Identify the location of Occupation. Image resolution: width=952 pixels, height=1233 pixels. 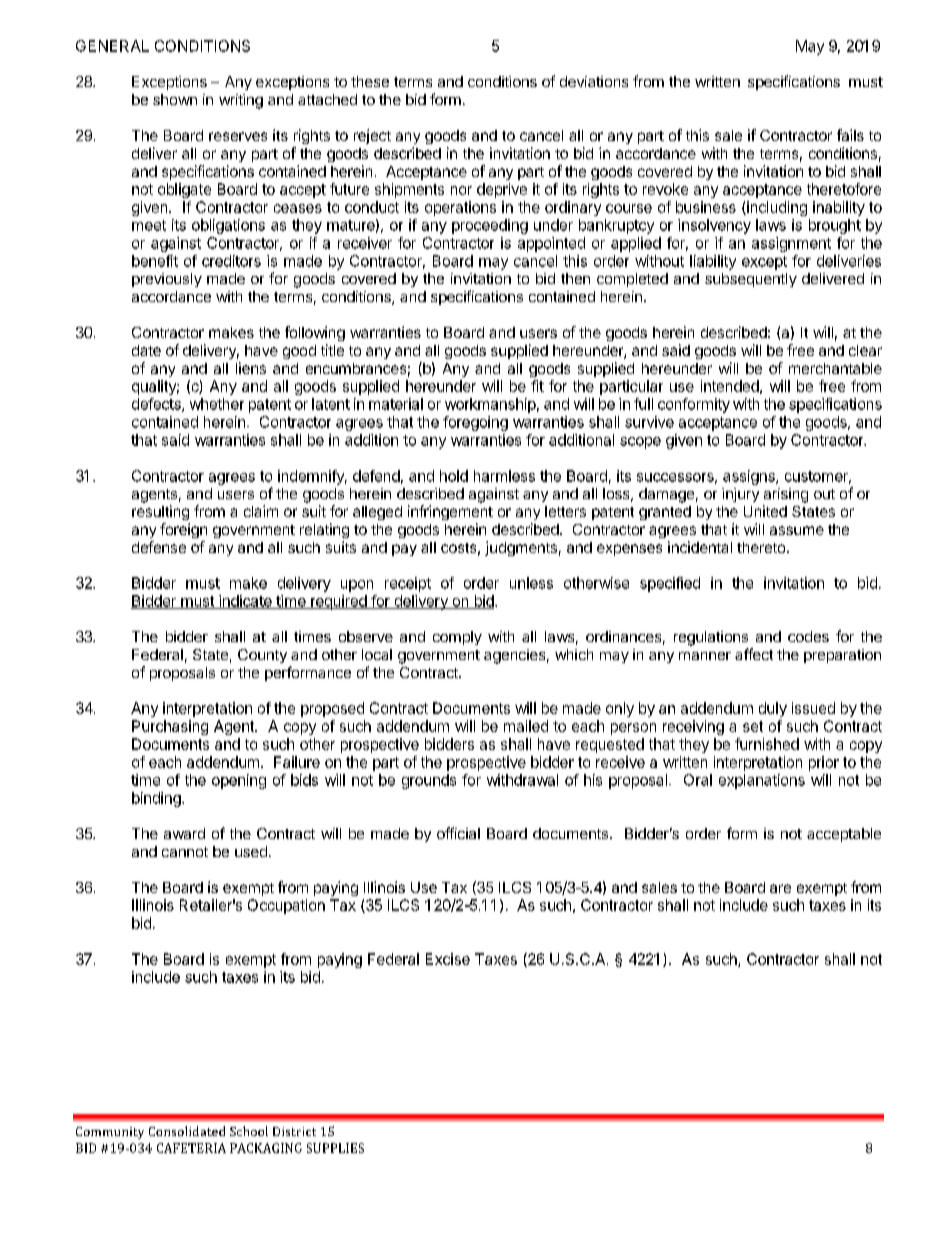
(286, 906).
